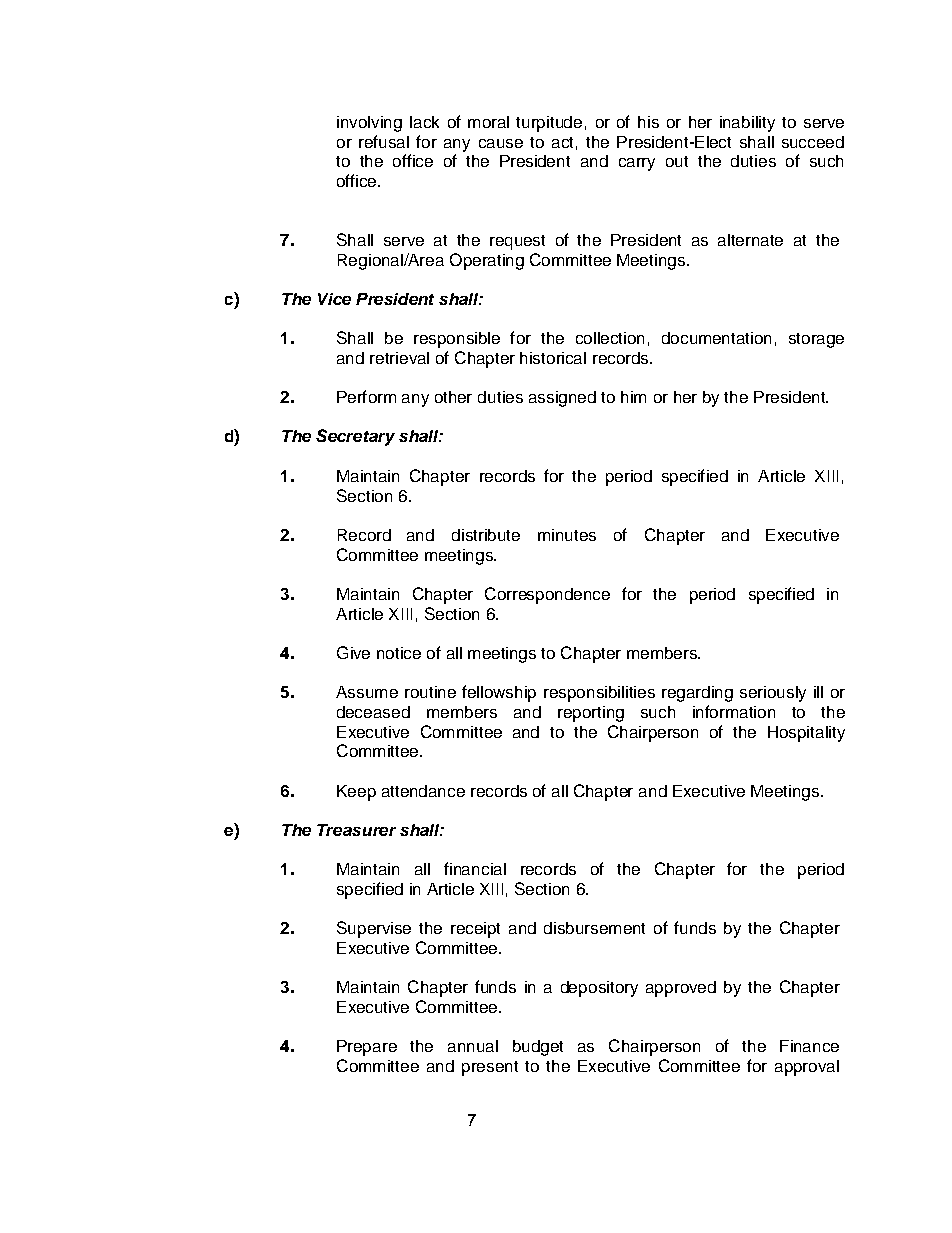 This screenshot has height=1233, width=952. I want to click on seriously, so click(773, 694).
